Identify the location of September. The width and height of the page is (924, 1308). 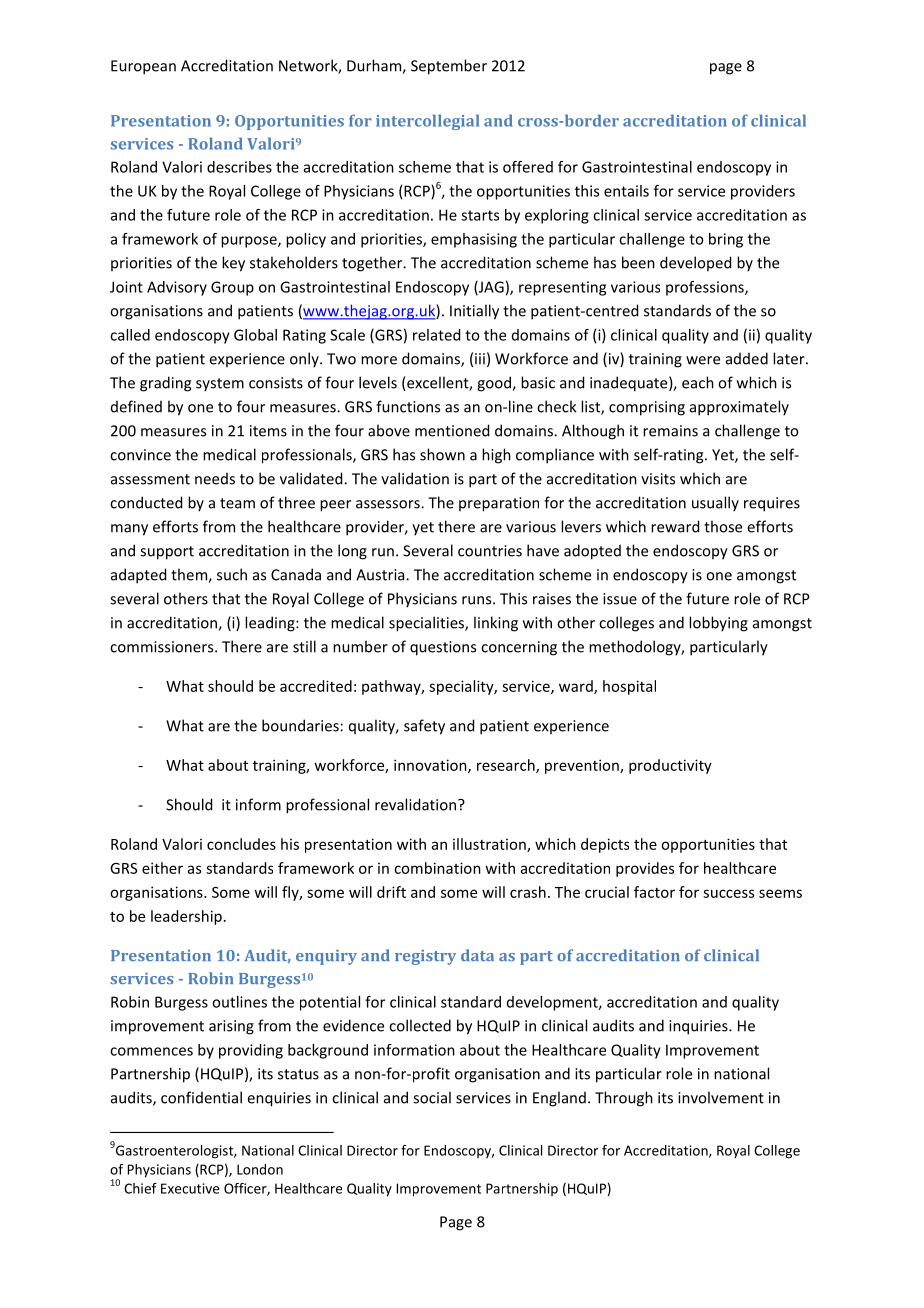
(449, 67).
